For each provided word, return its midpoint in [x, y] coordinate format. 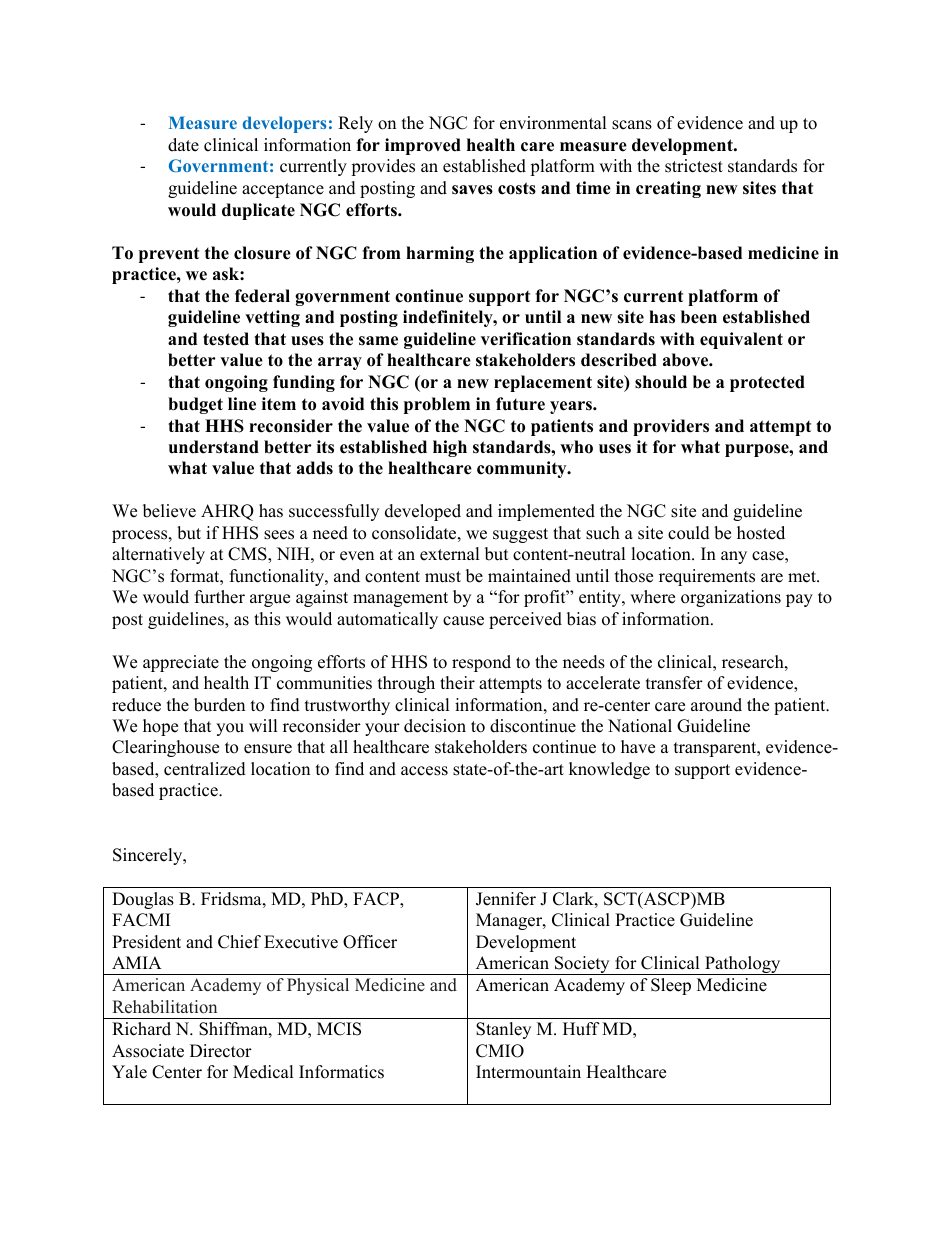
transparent [716, 749]
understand [214, 447]
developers [284, 124]
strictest [694, 166]
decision [435, 726]
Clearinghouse [165, 748]
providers [671, 427]
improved [423, 146]
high [450, 448]
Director [221, 1051]
